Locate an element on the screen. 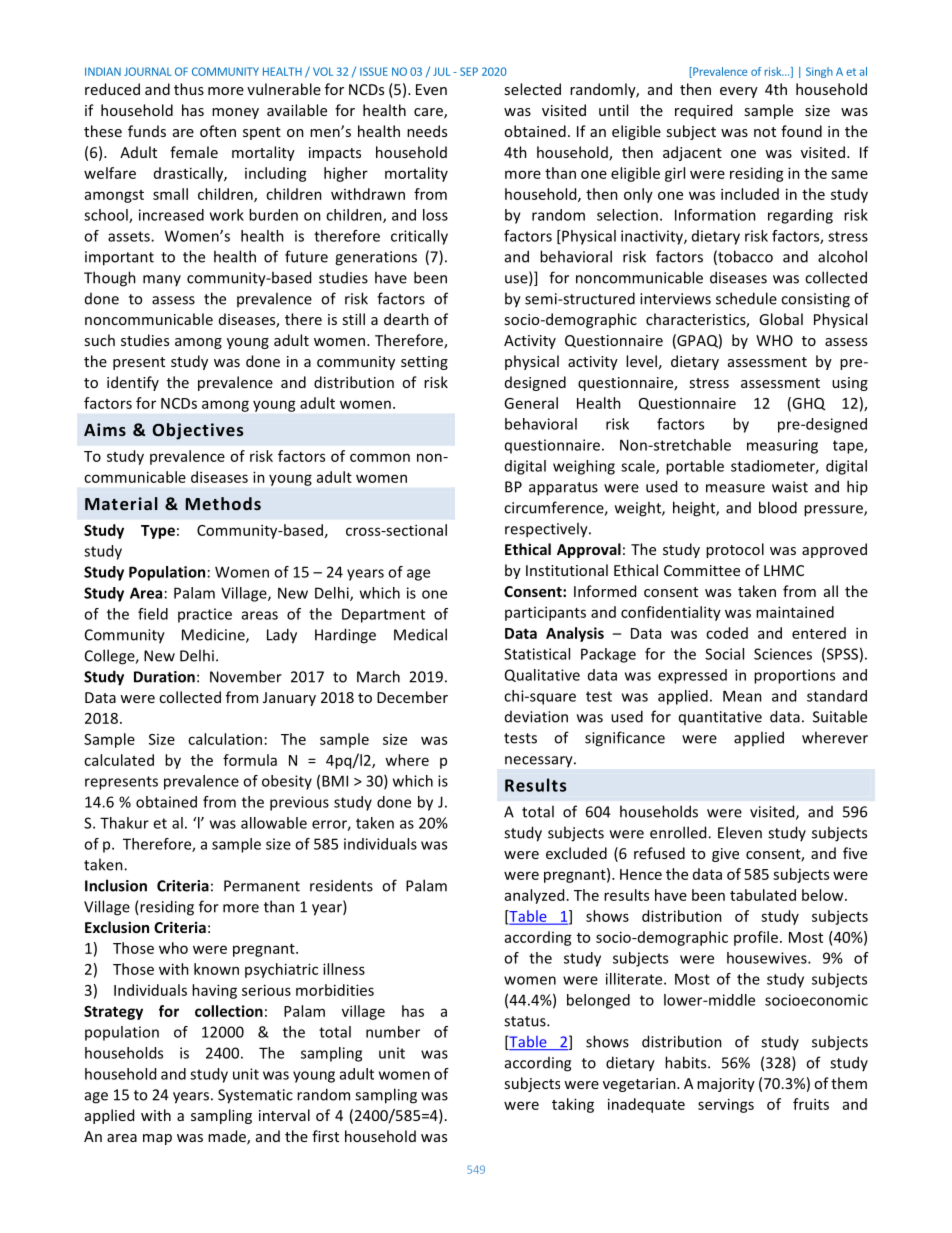  participants is located at coordinates (545, 613).
